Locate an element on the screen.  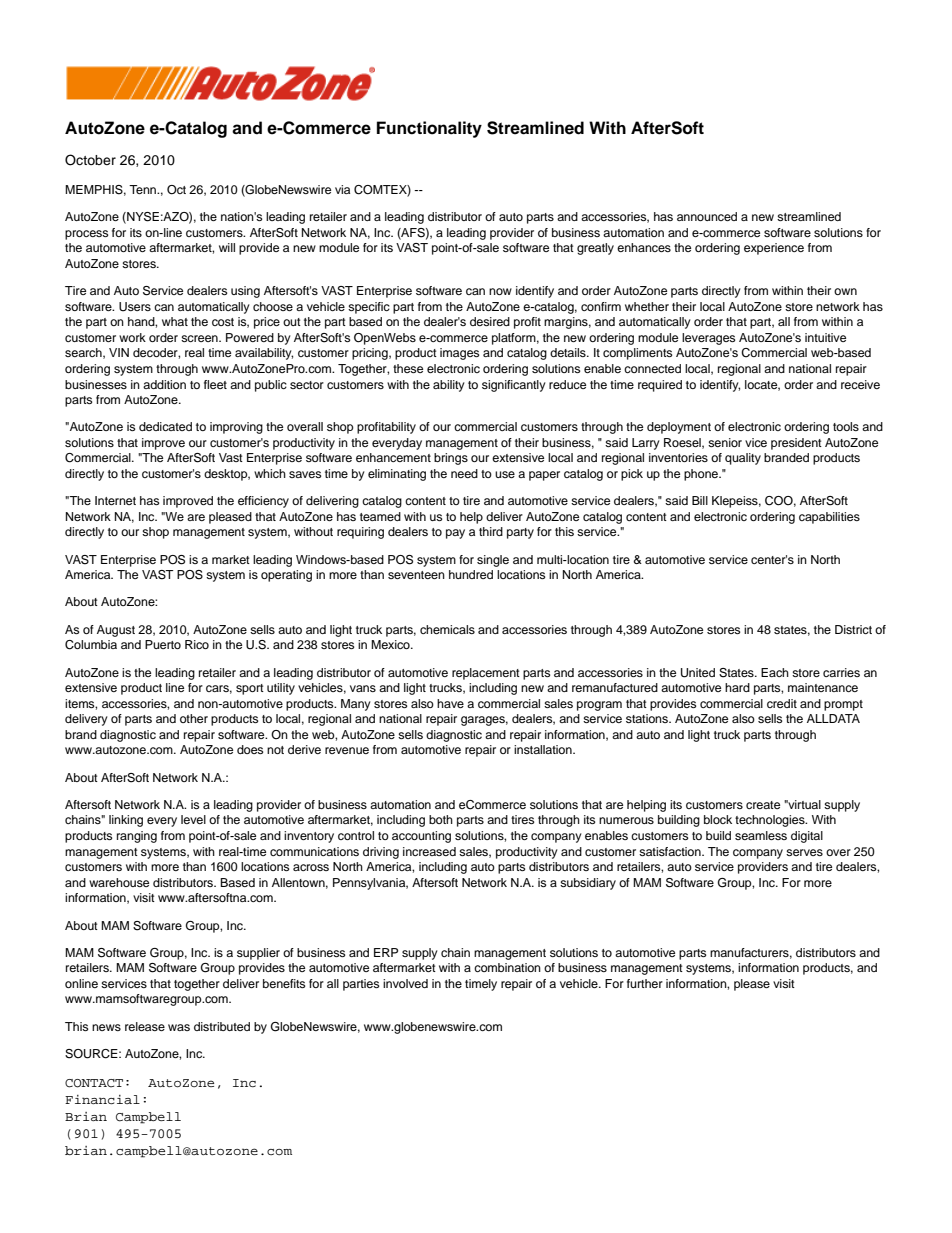
chemicals is located at coordinates (447, 629).
